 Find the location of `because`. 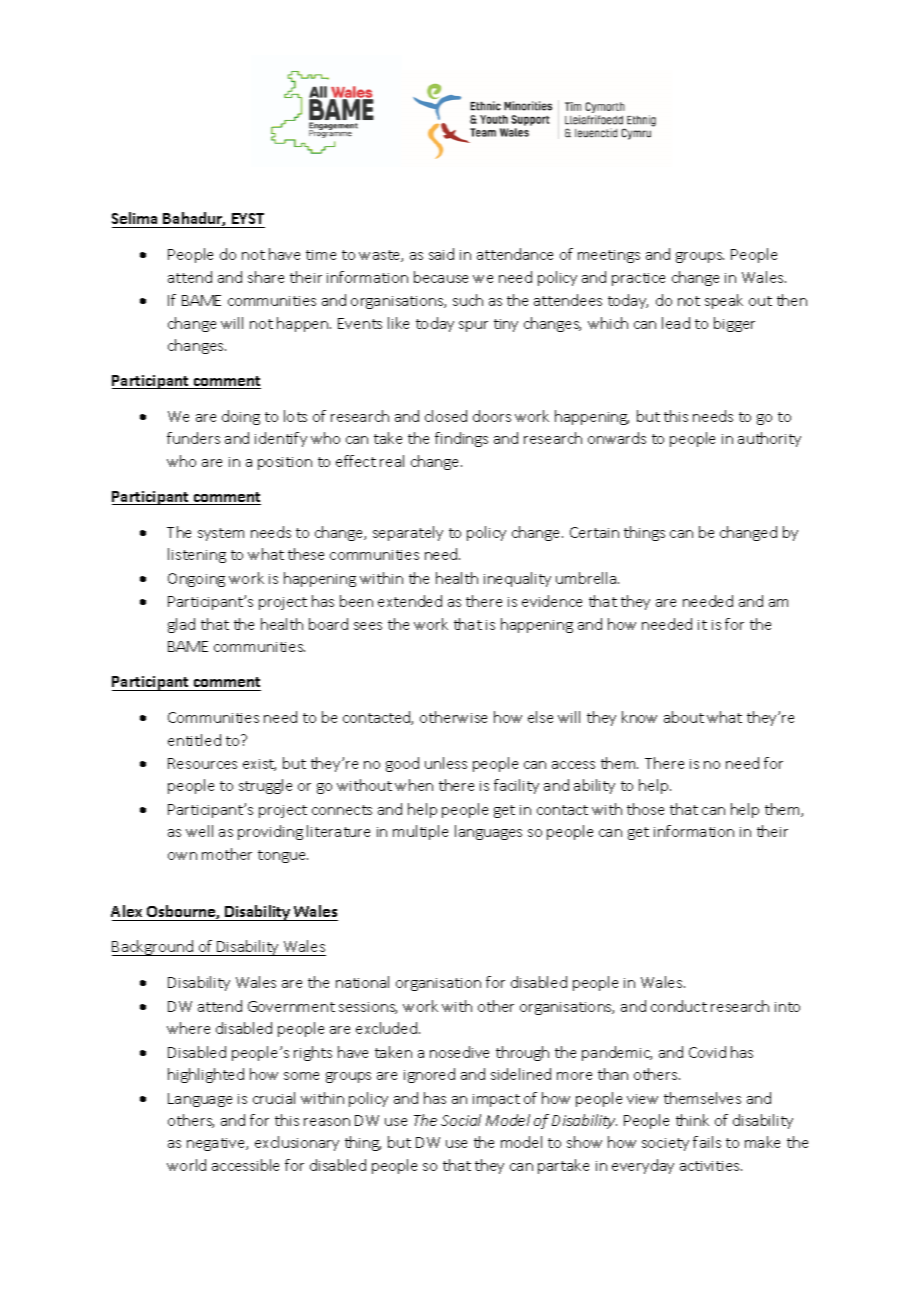

because is located at coordinates (441, 277).
